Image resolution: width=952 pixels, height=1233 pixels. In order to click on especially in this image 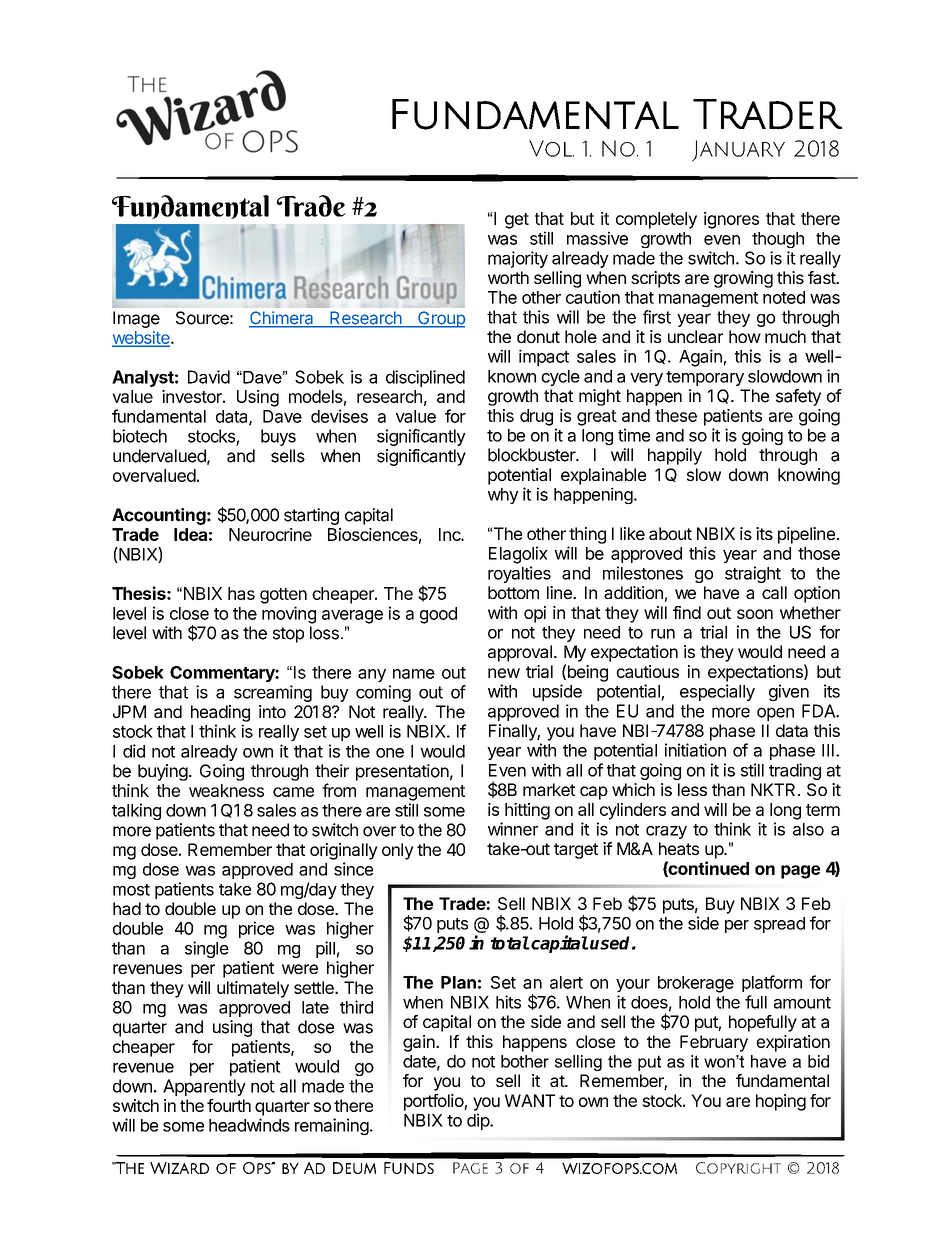, I will do `click(717, 692)`.
